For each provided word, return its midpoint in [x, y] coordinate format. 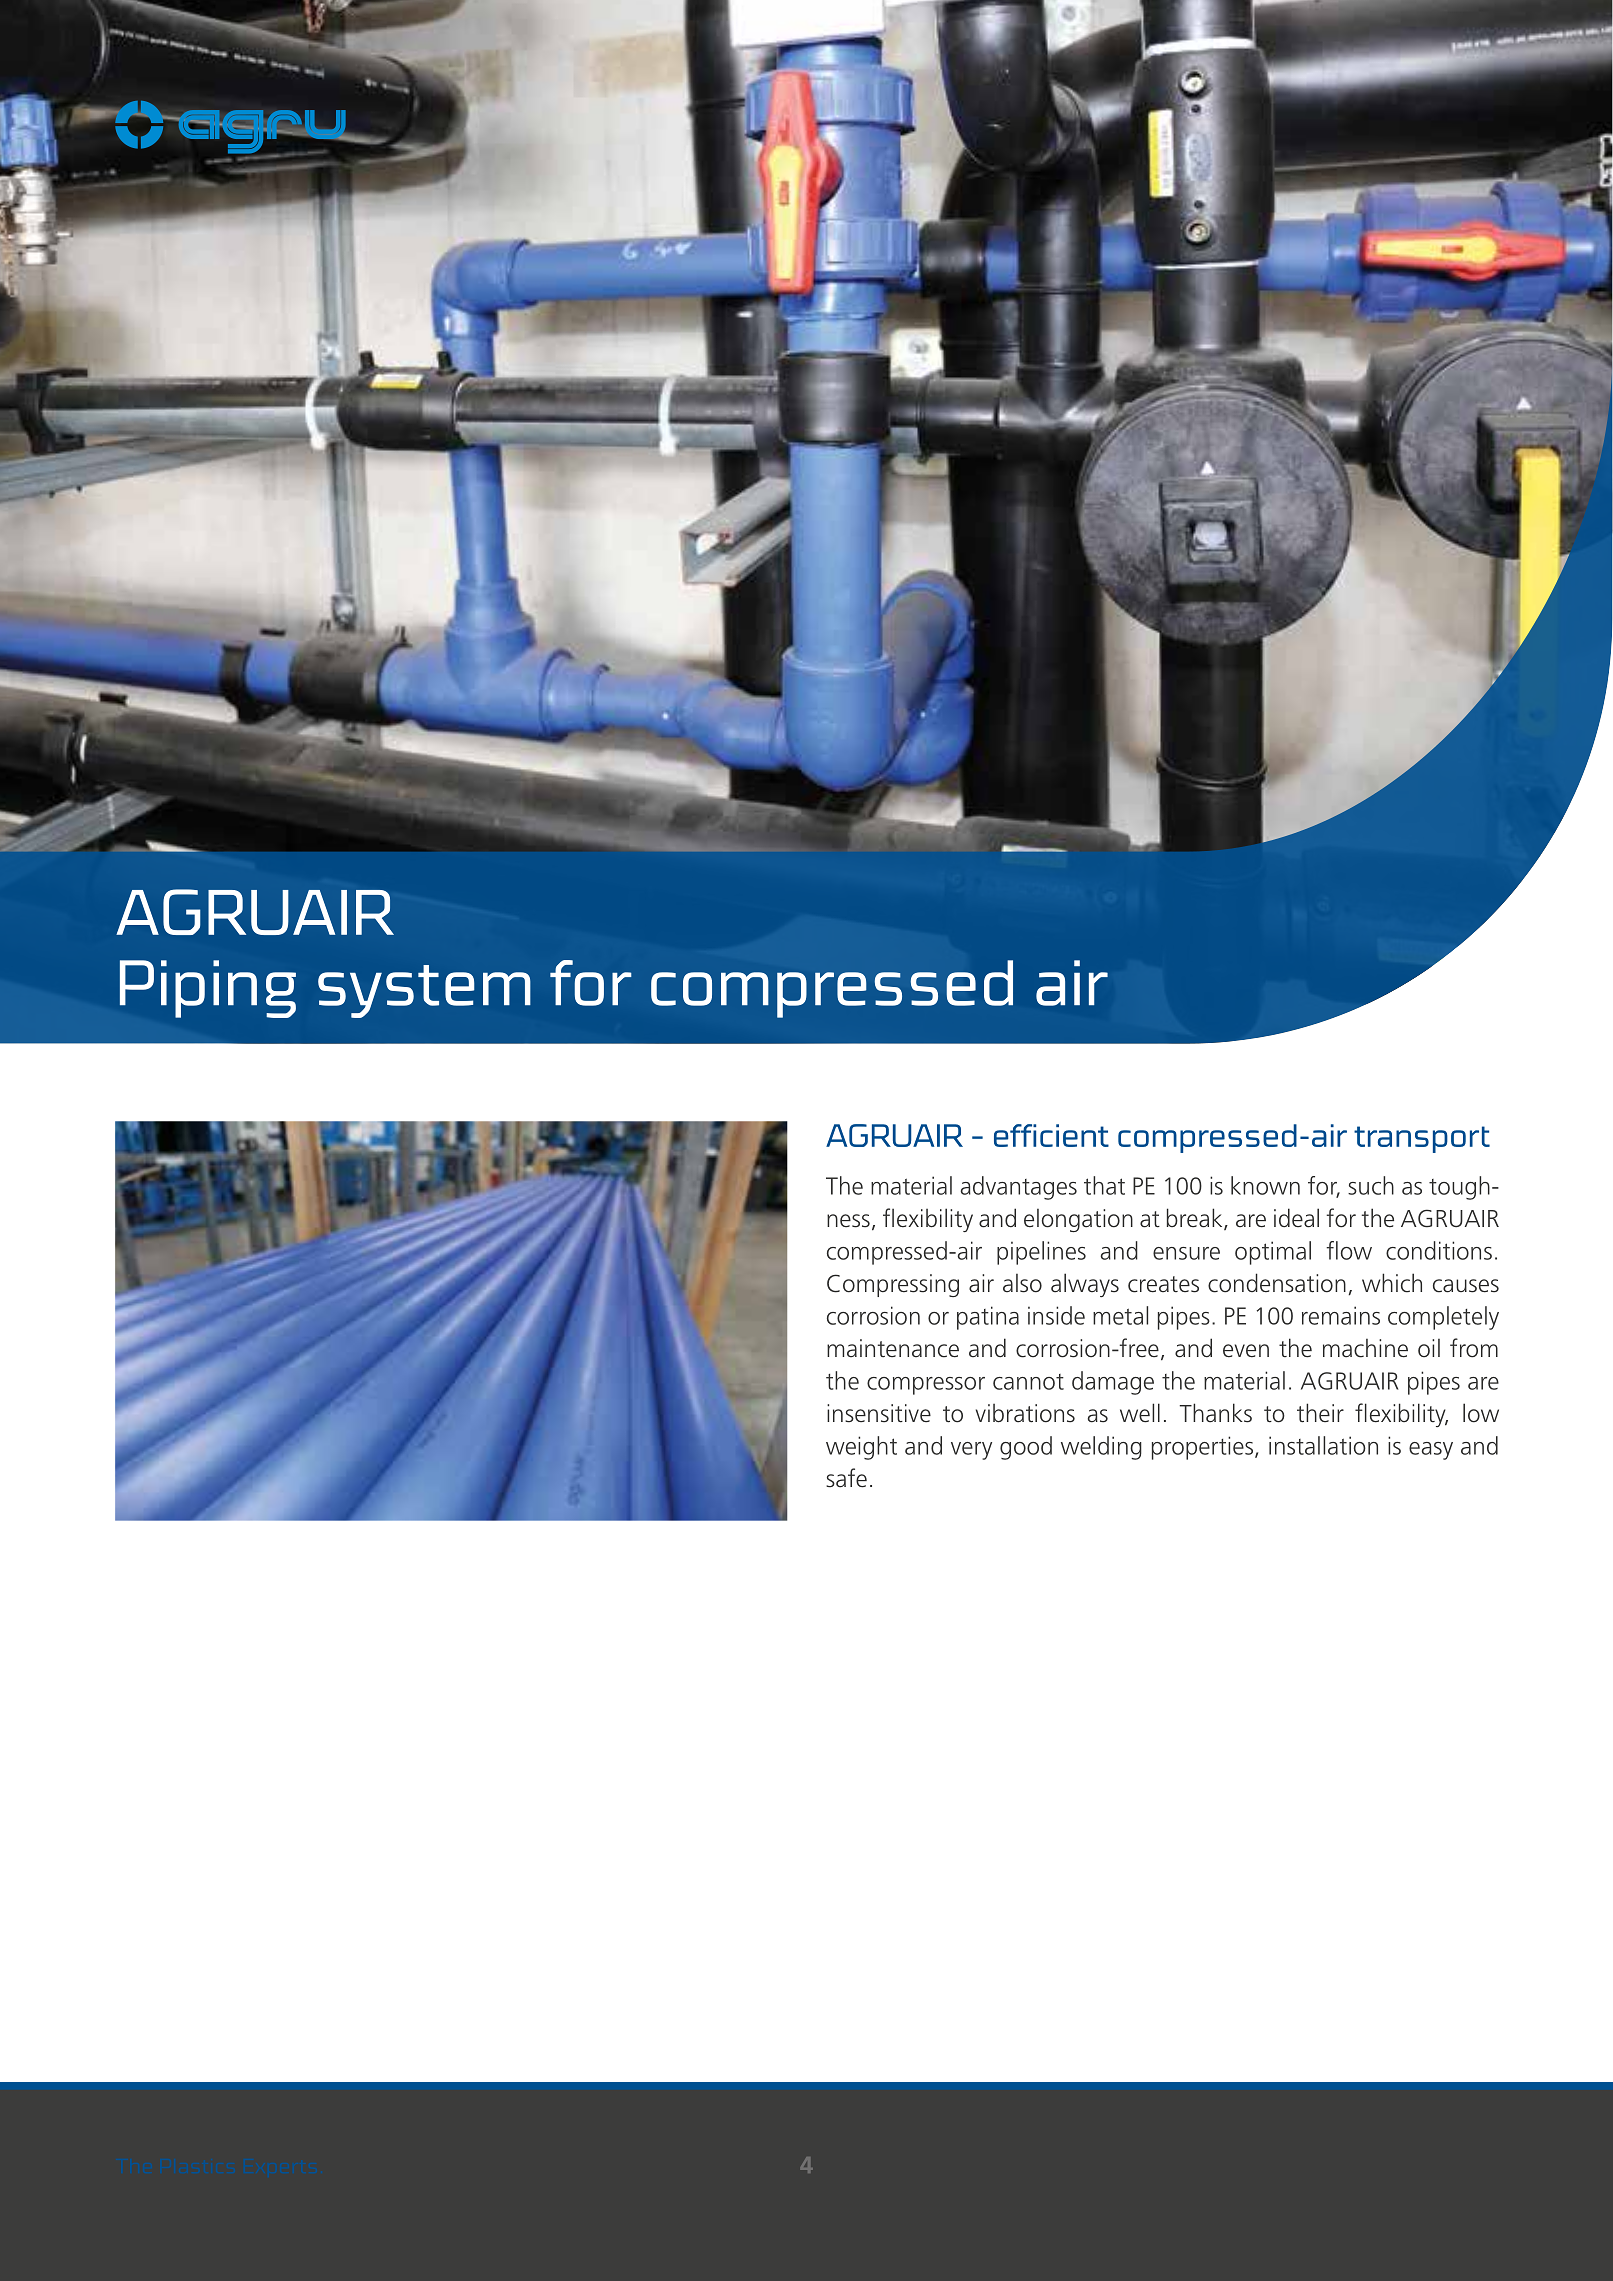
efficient [1051, 1135]
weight [861, 1448]
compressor [926, 1386]
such [1371, 1185]
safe [846, 1478]
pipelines [1041, 1253]
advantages [1019, 1188]
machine [1365, 1348]
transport [1422, 1139]
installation [1323, 1445]
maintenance [893, 1348]
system [424, 991]
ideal [1296, 1218]
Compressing [893, 1285]
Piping [208, 989]
